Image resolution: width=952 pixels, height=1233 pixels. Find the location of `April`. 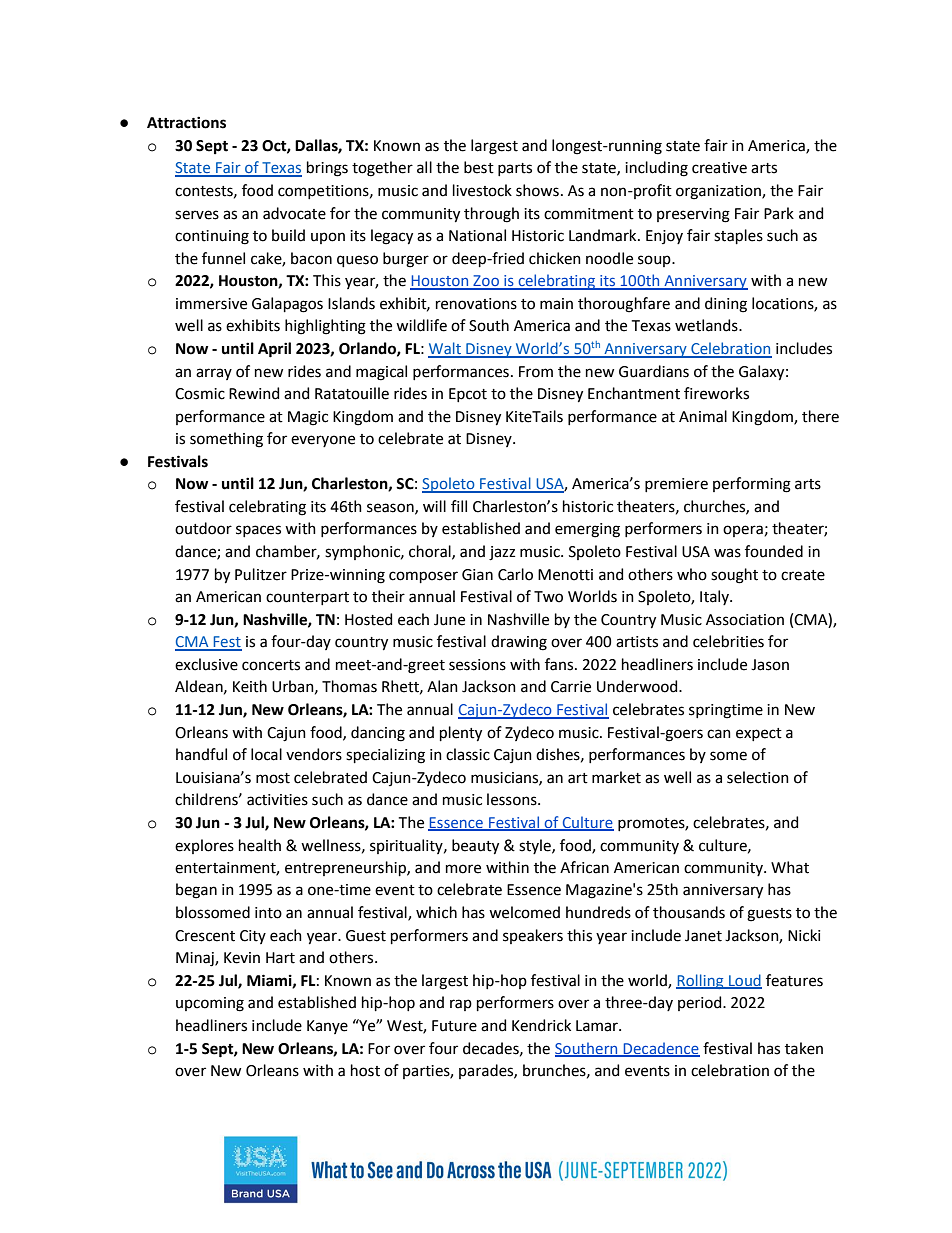

April is located at coordinates (274, 350).
